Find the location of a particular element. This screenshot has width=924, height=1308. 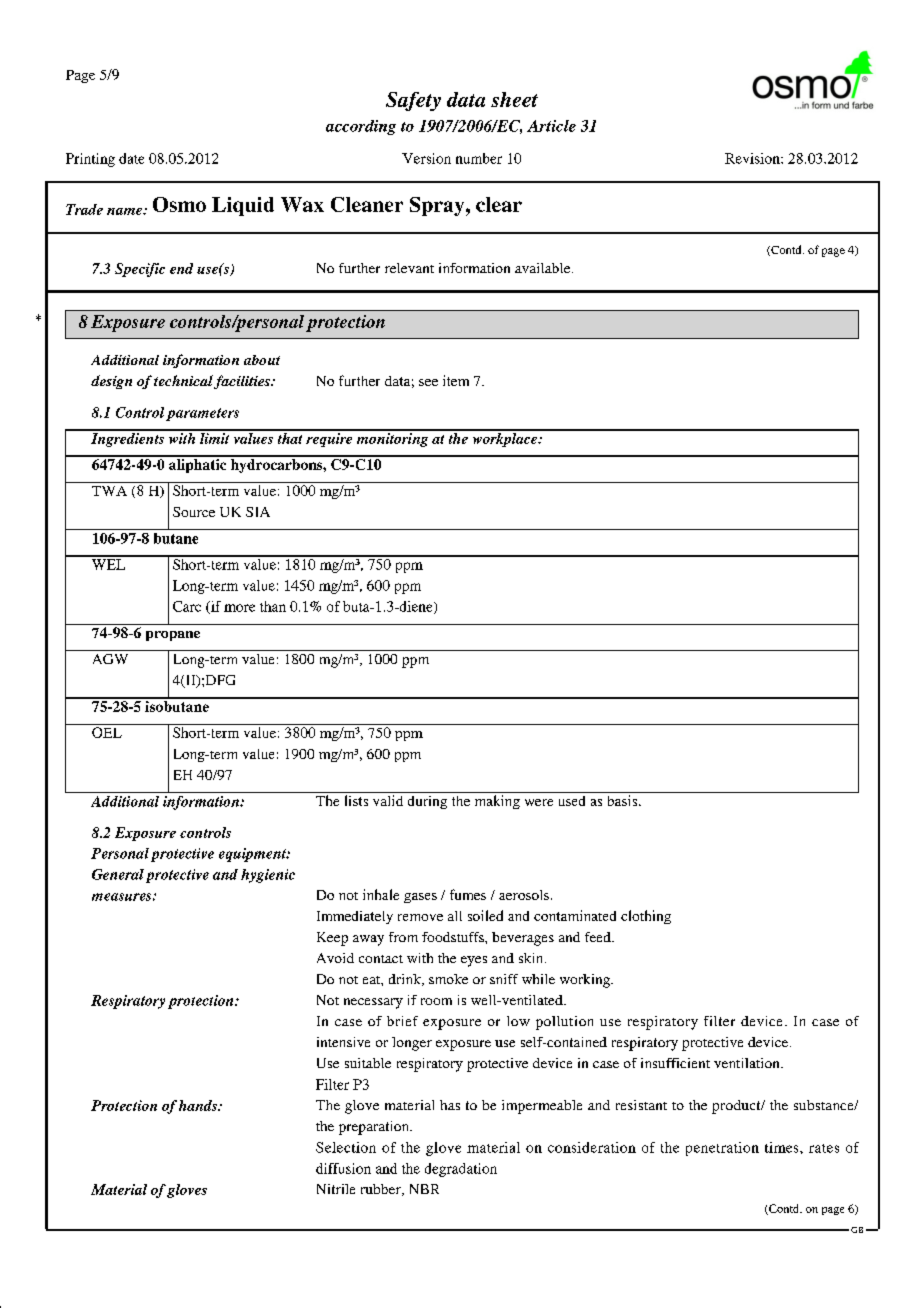

hands is located at coordinates (199, 1105).
